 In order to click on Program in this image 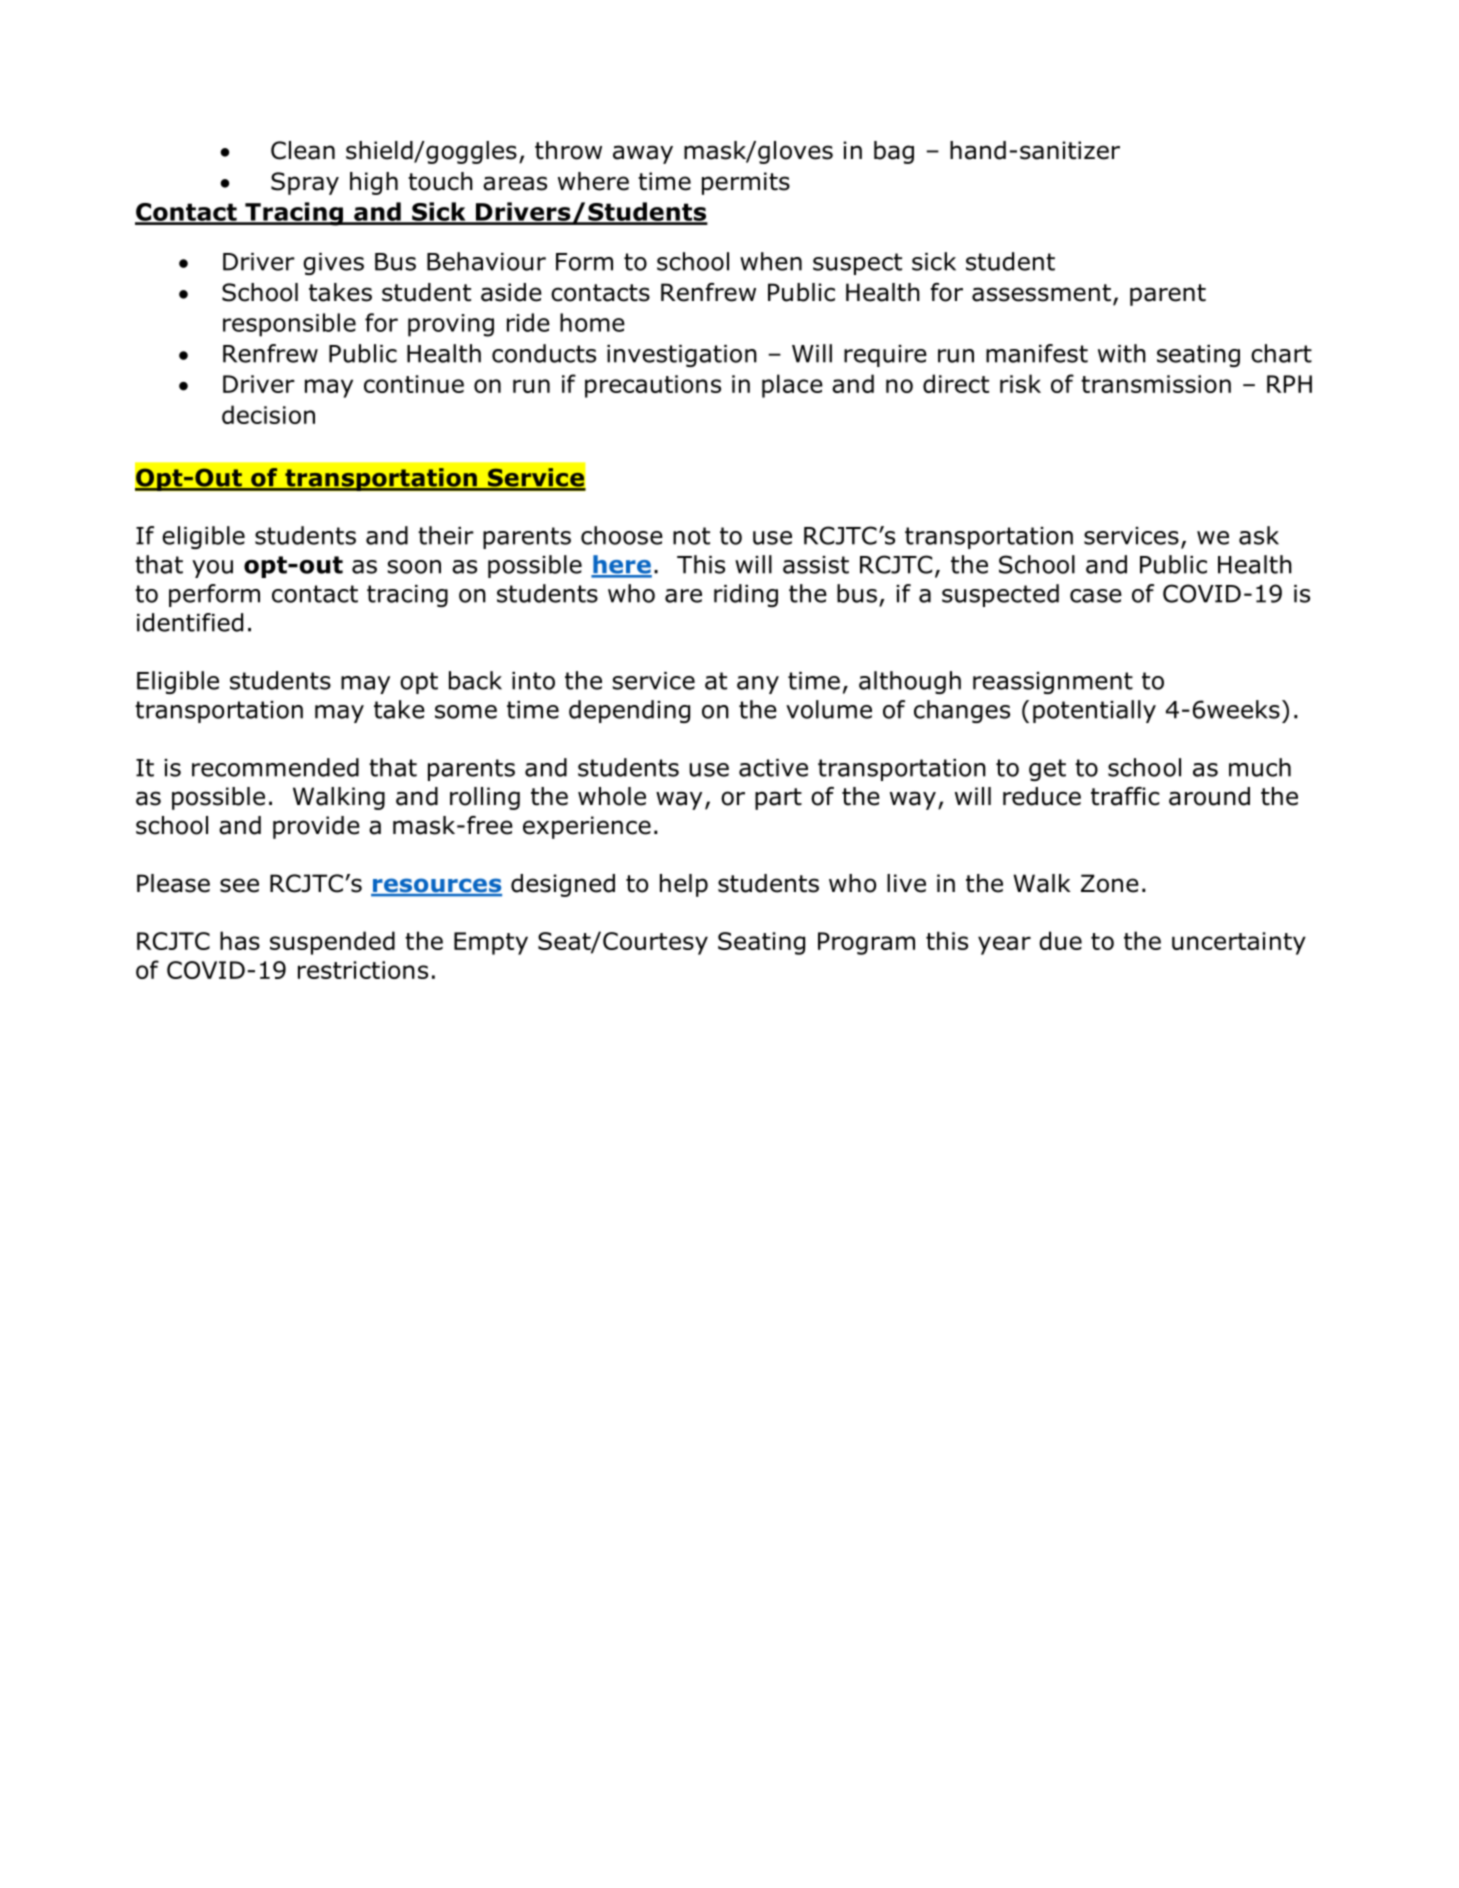, I will do `click(866, 943)`.
